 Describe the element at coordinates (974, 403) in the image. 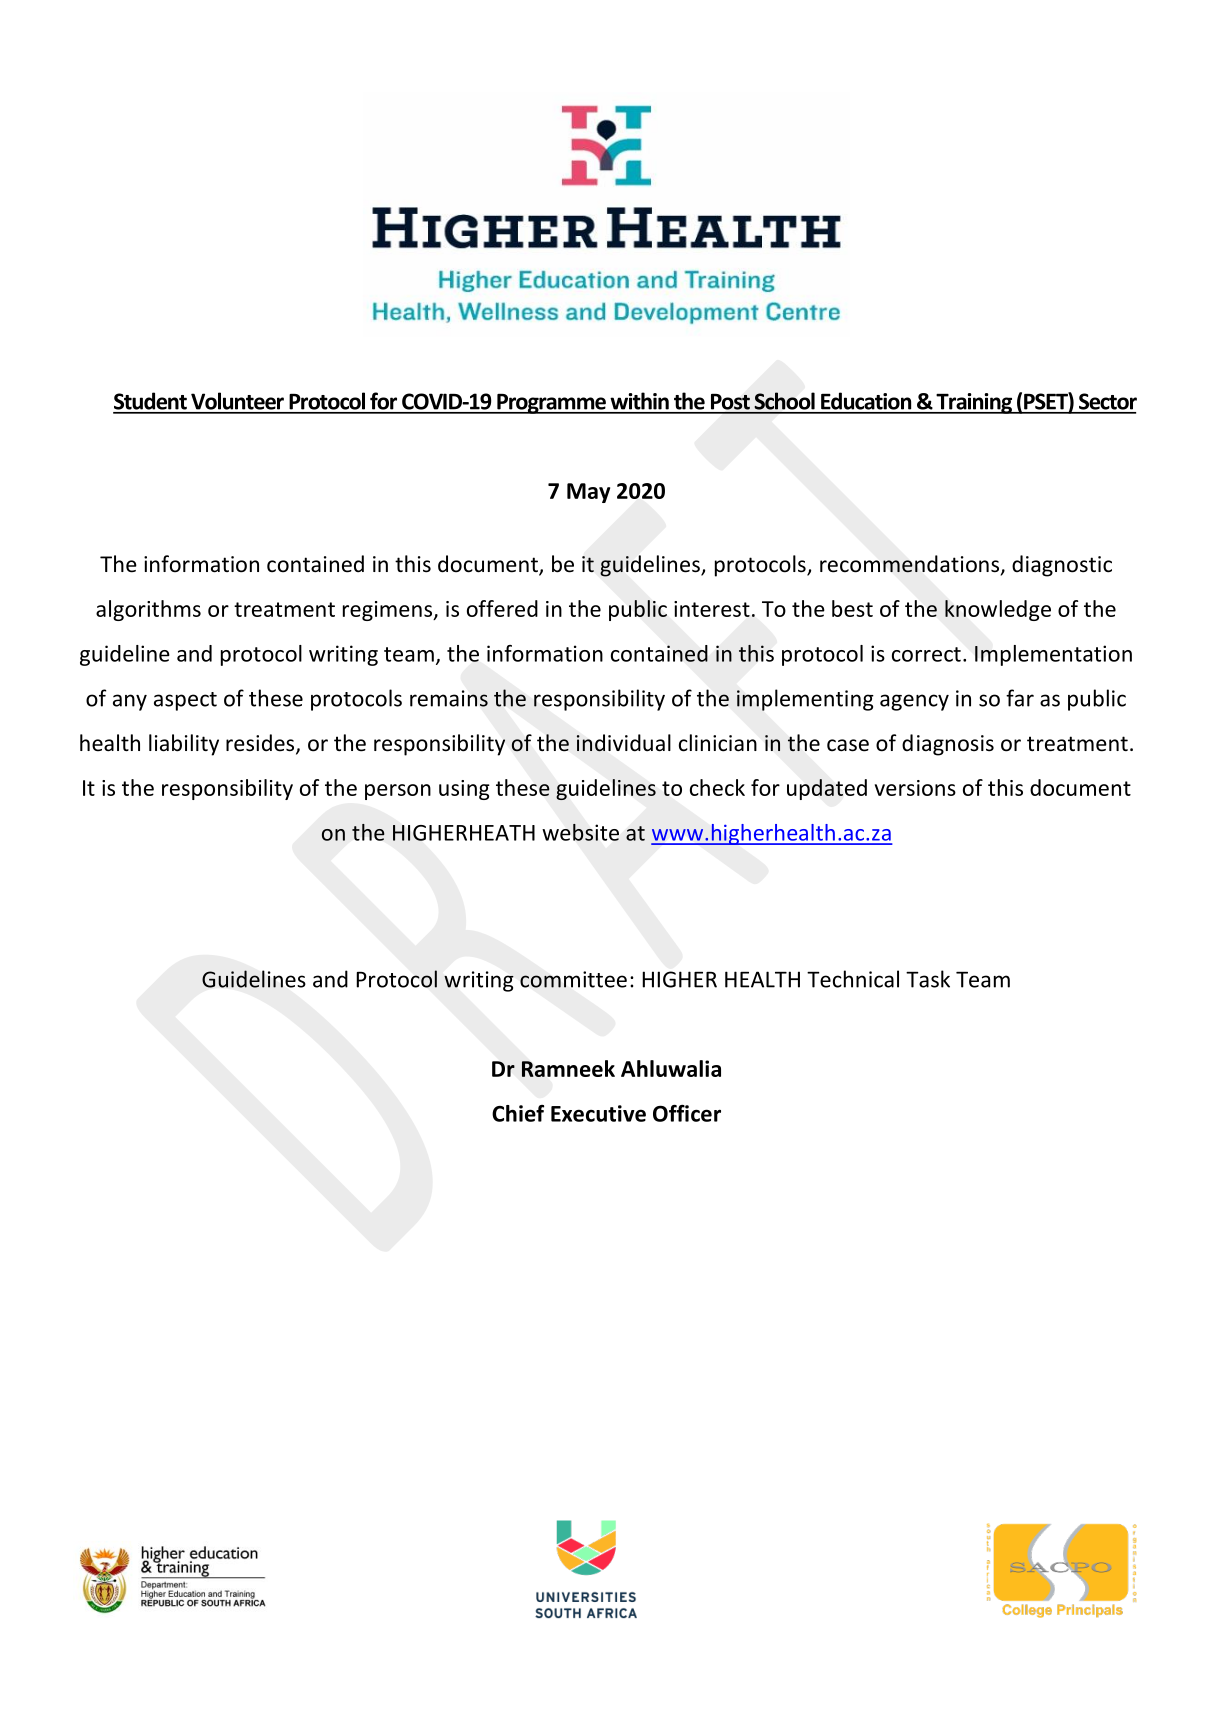

I see `Training` at that location.
